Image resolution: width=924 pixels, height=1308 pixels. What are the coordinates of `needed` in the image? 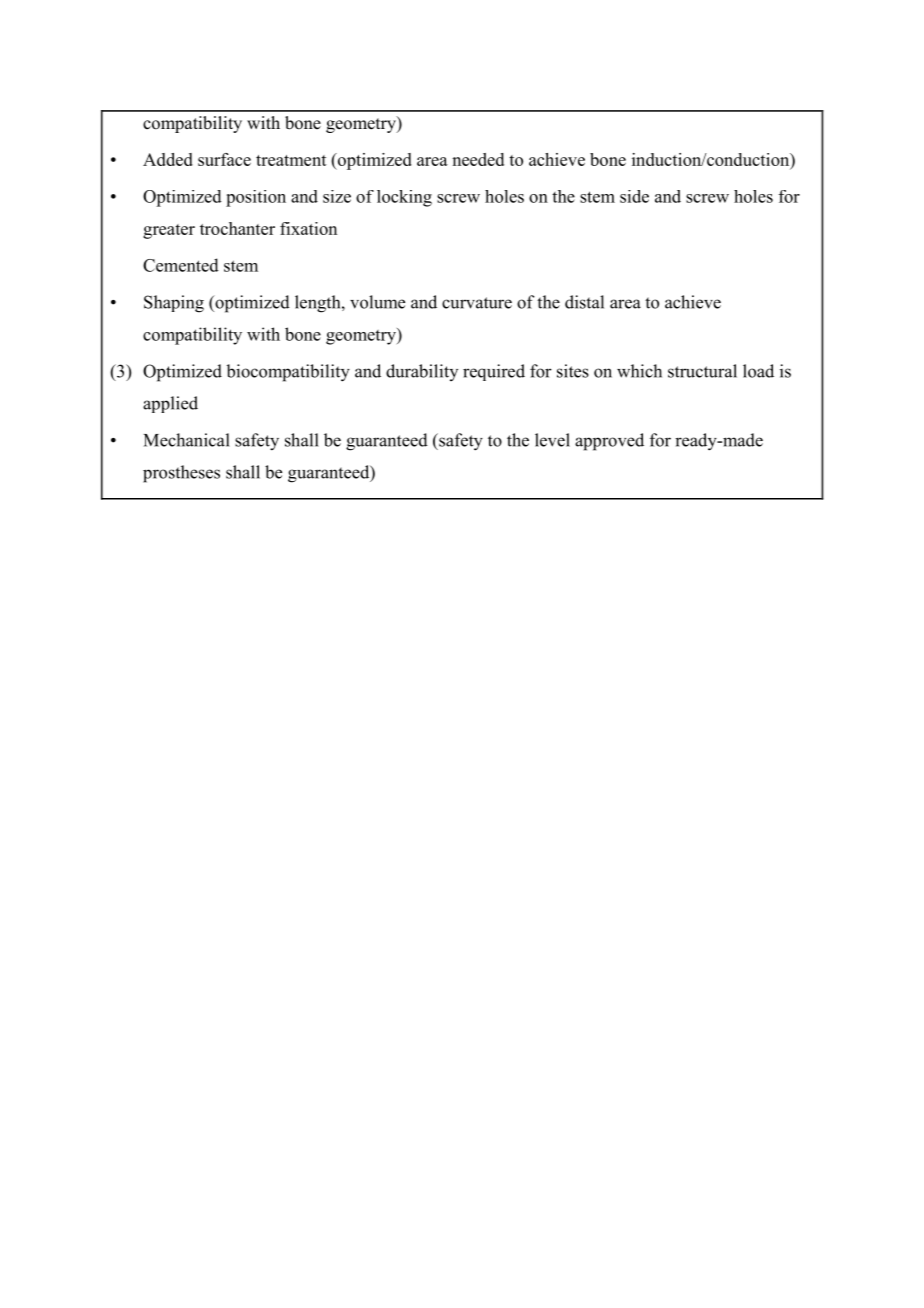 It's located at (478, 159).
